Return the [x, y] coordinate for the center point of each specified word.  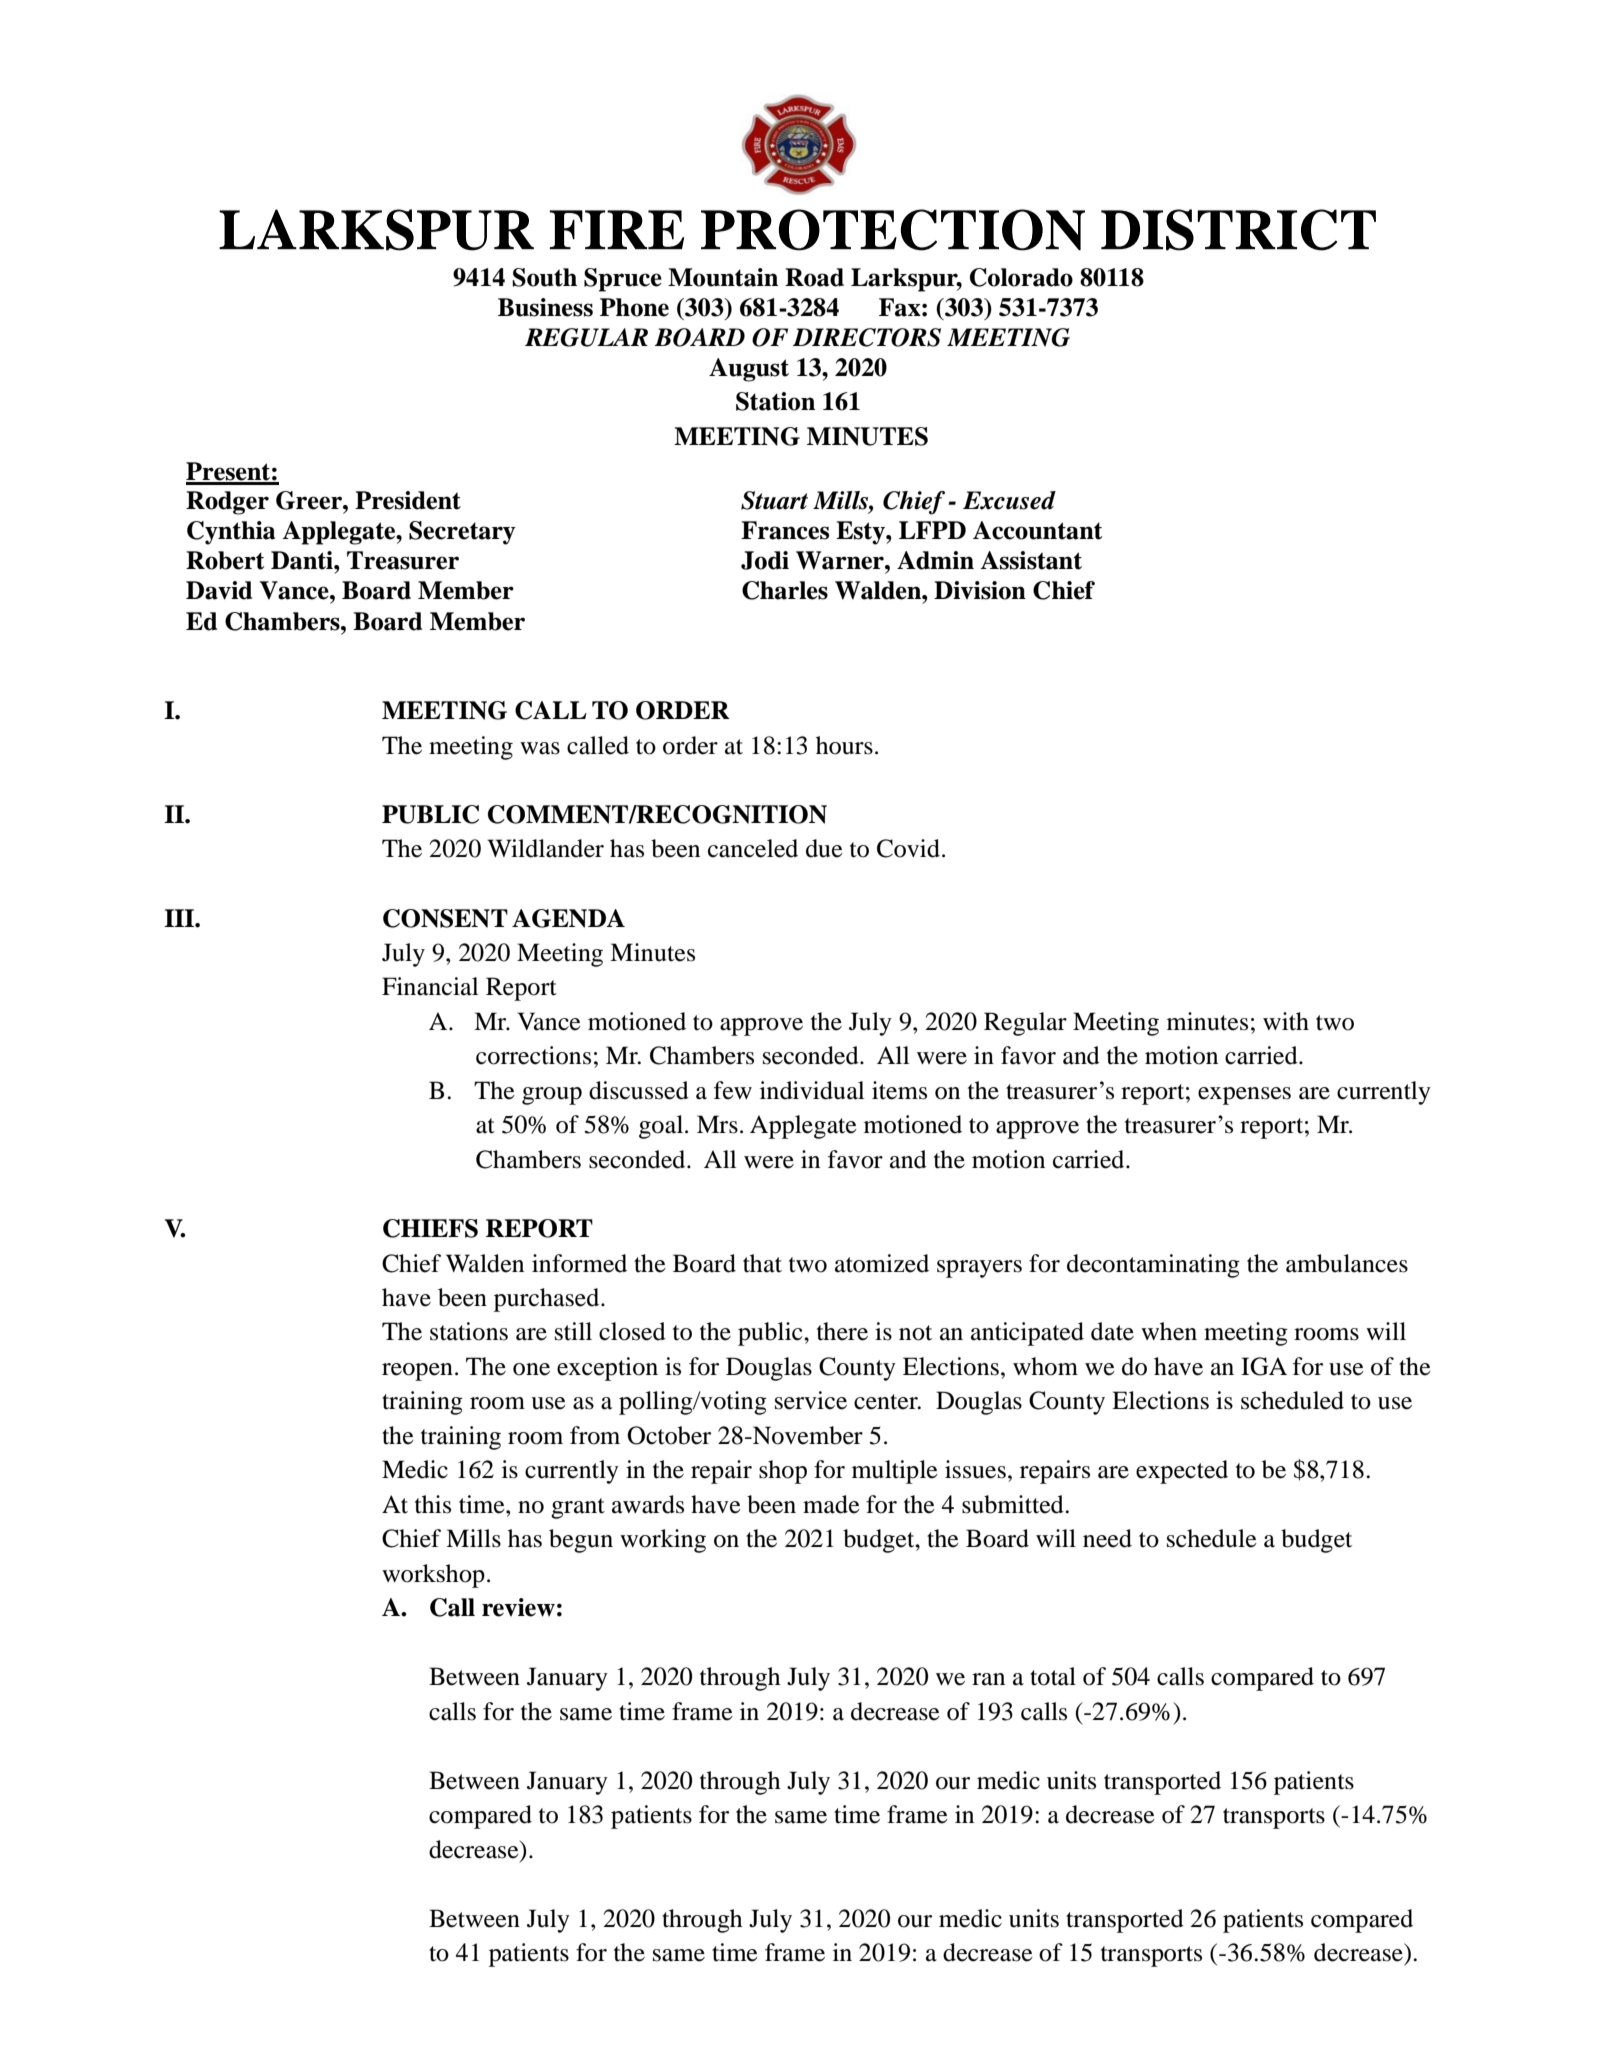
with [1286, 1021]
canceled [753, 848]
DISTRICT [1238, 230]
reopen [417, 1372]
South [544, 277]
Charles [785, 590]
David [219, 590]
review [518, 1607]
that [762, 1263]
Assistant [1031, 560]
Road [814, 277]
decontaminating [1153, 1266]
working [663, 1541]
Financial [430, 986]
